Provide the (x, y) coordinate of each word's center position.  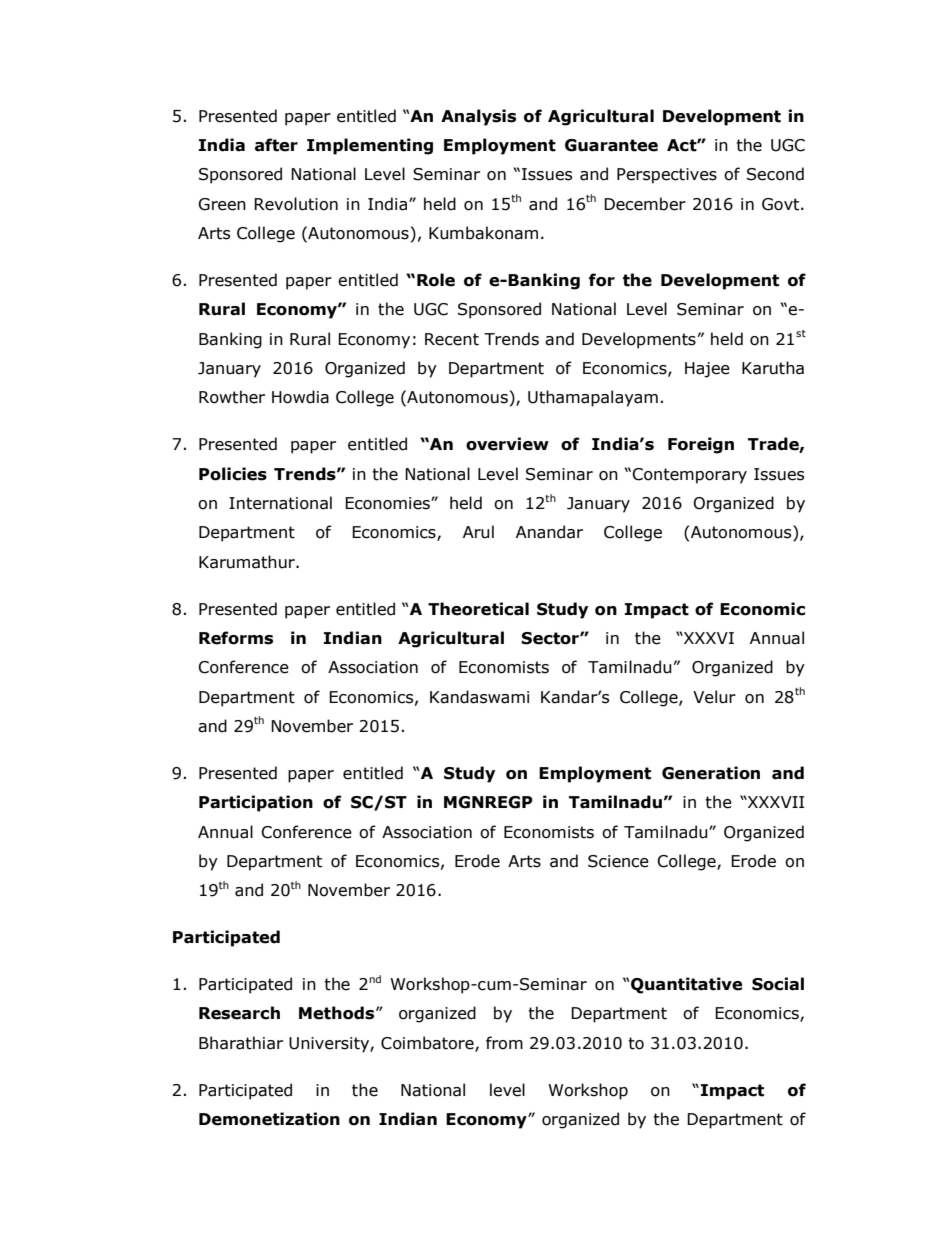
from (504, 1043)
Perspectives (667, 176)
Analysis (478, 117)
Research (239, 1013)
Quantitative (686, 985)
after (276, 145)
